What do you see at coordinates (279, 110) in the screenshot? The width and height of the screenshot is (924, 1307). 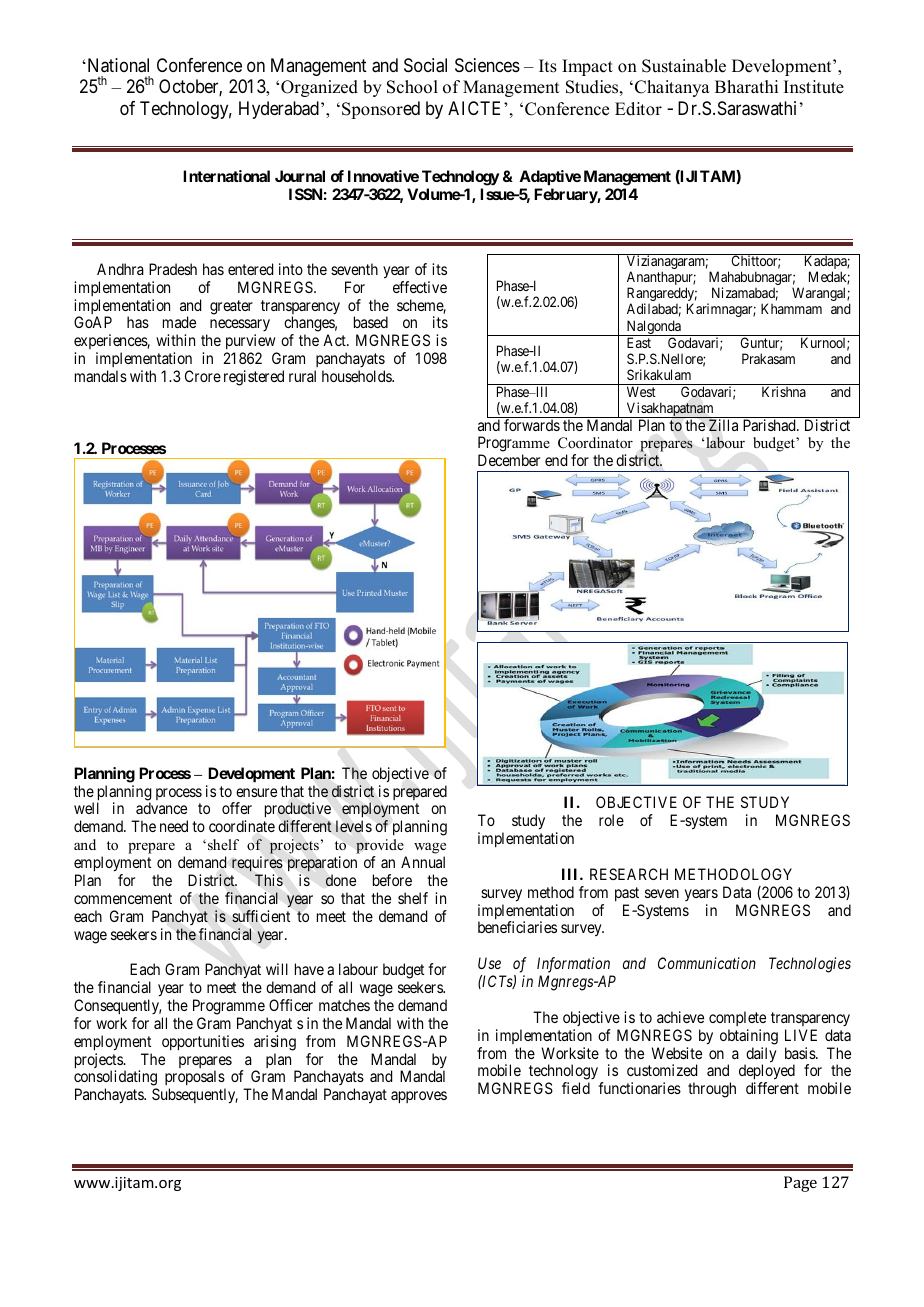 I see `Hyderabad` at bounding box center [279, 110].
